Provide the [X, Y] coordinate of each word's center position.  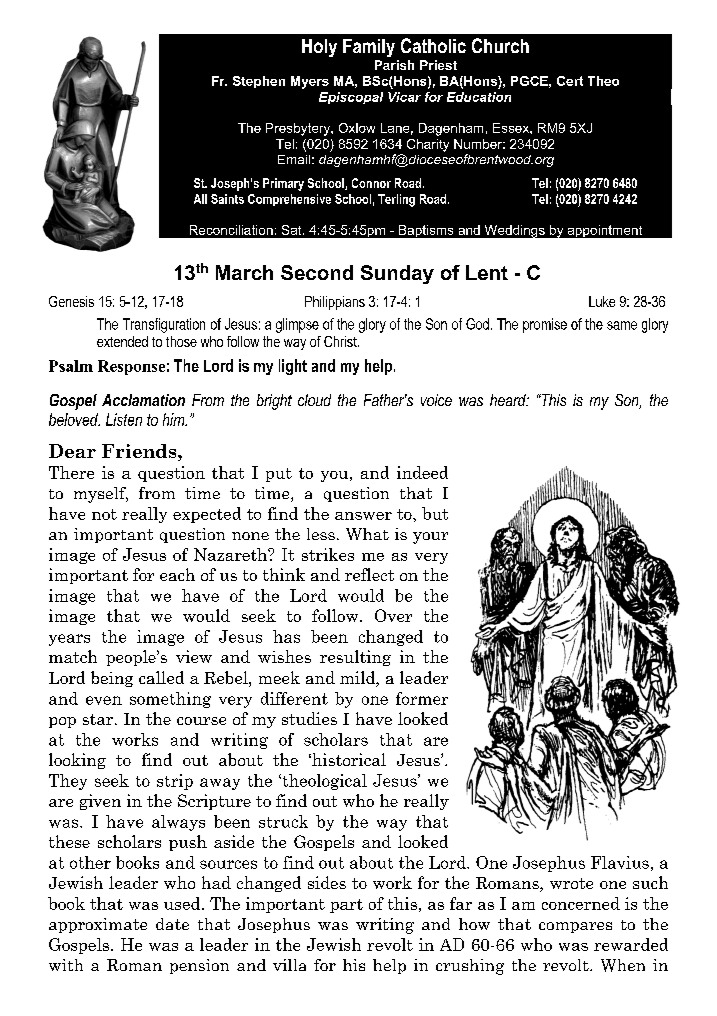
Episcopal [351, 98]
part [346, 906]
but [435, 513]
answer [363, 516]
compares [575, 927]
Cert [570, 81]
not [104, 514]
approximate [98, 925]
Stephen [259, 82]
